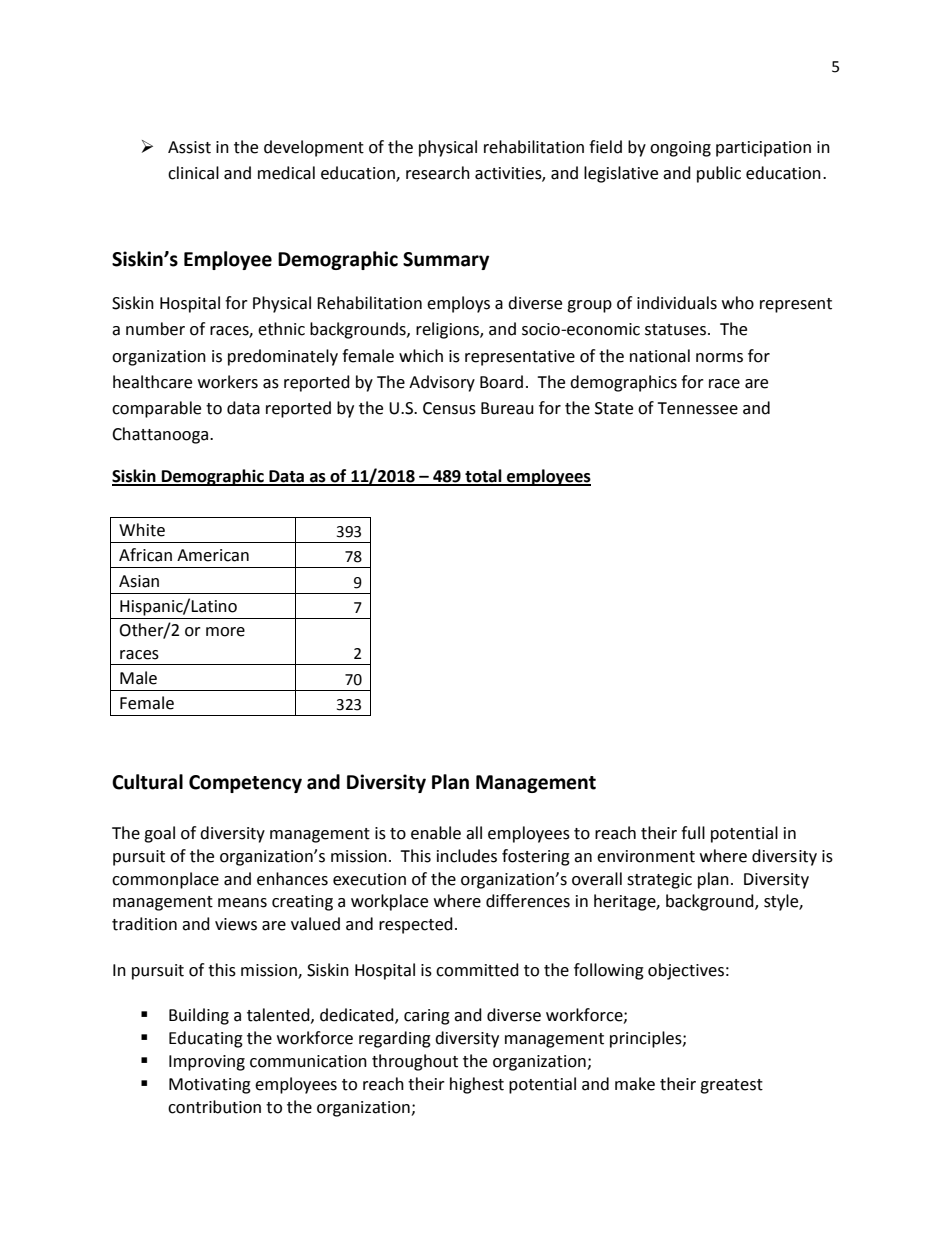  Describe the element at coordinates (693, 833) in the page. I see `full` at that location.
